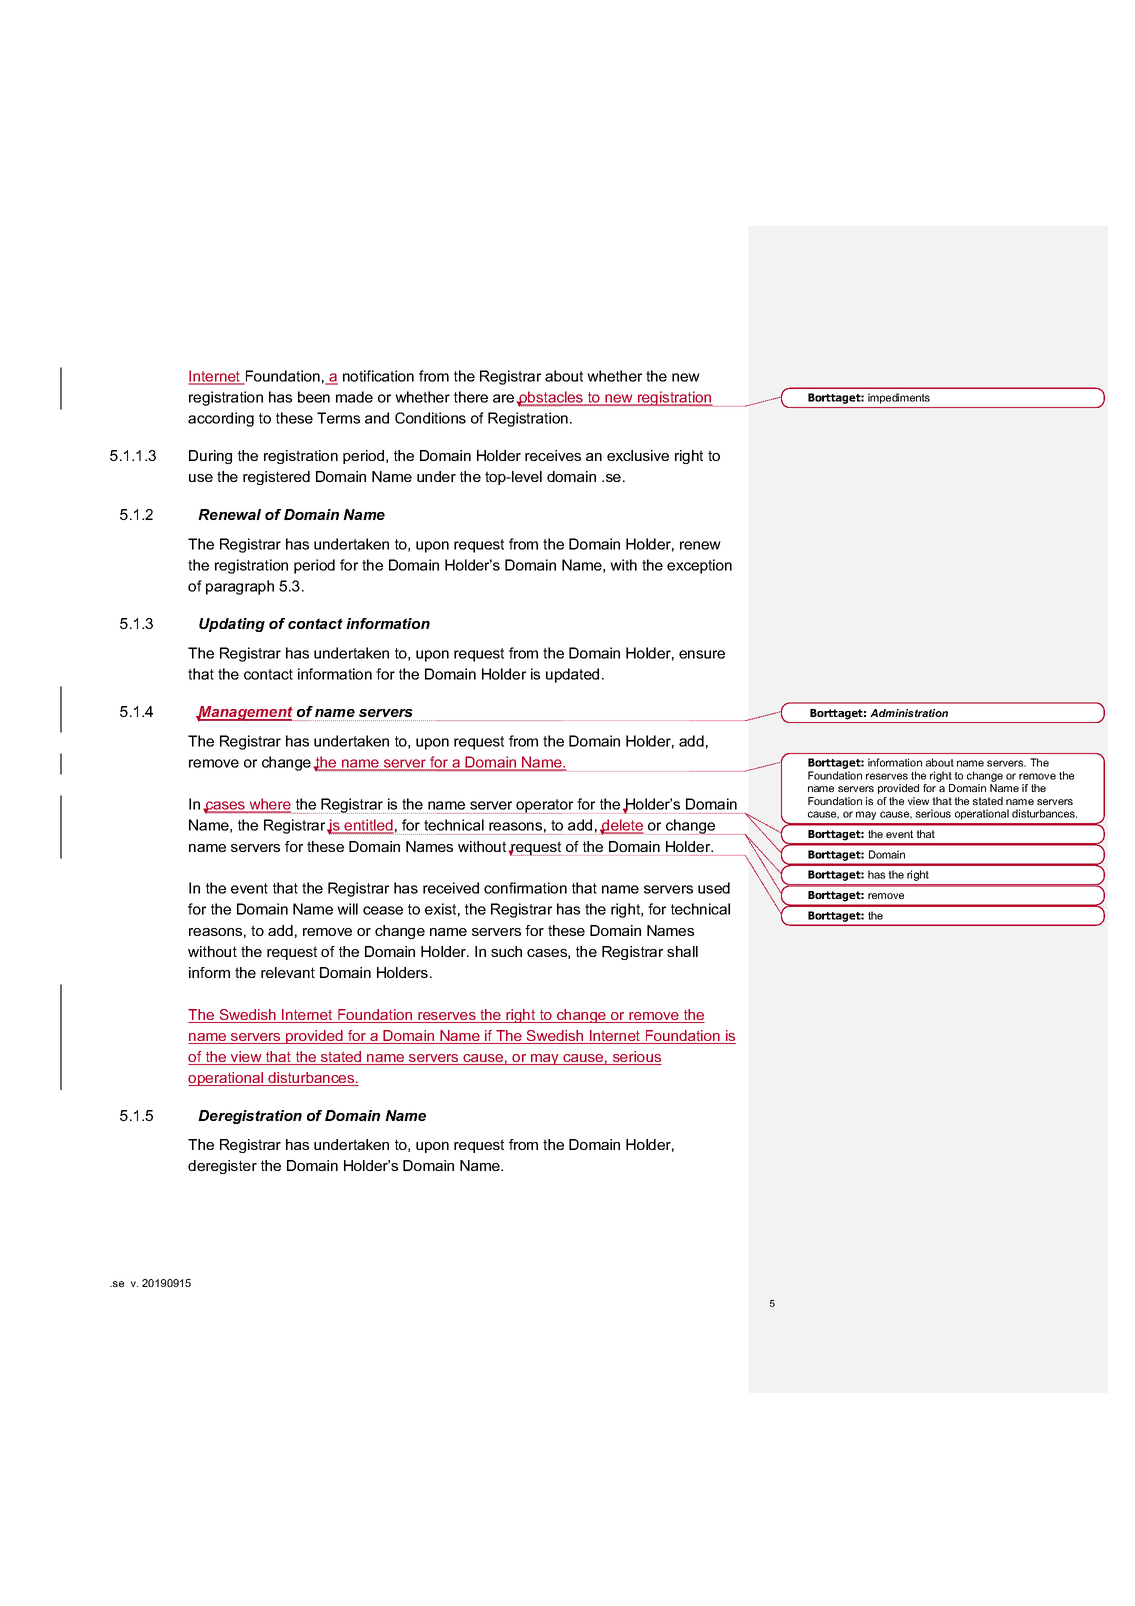 The height and width of the page is (1606, 1135). Describe the element at coordinates (314, 397) in the page. I see `been` at that location.
